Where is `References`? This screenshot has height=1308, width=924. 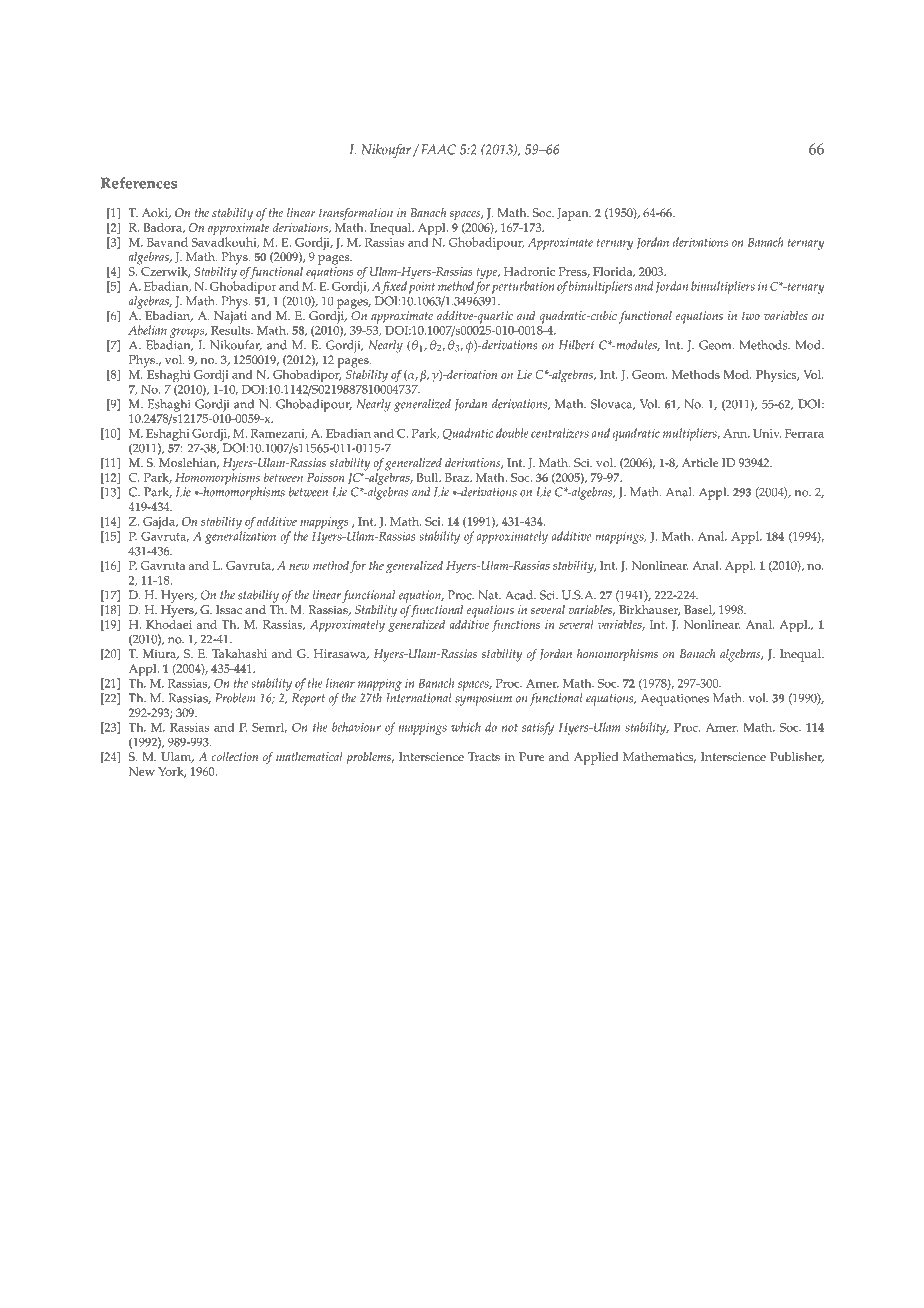
References is located at coordinates (139, 183).
